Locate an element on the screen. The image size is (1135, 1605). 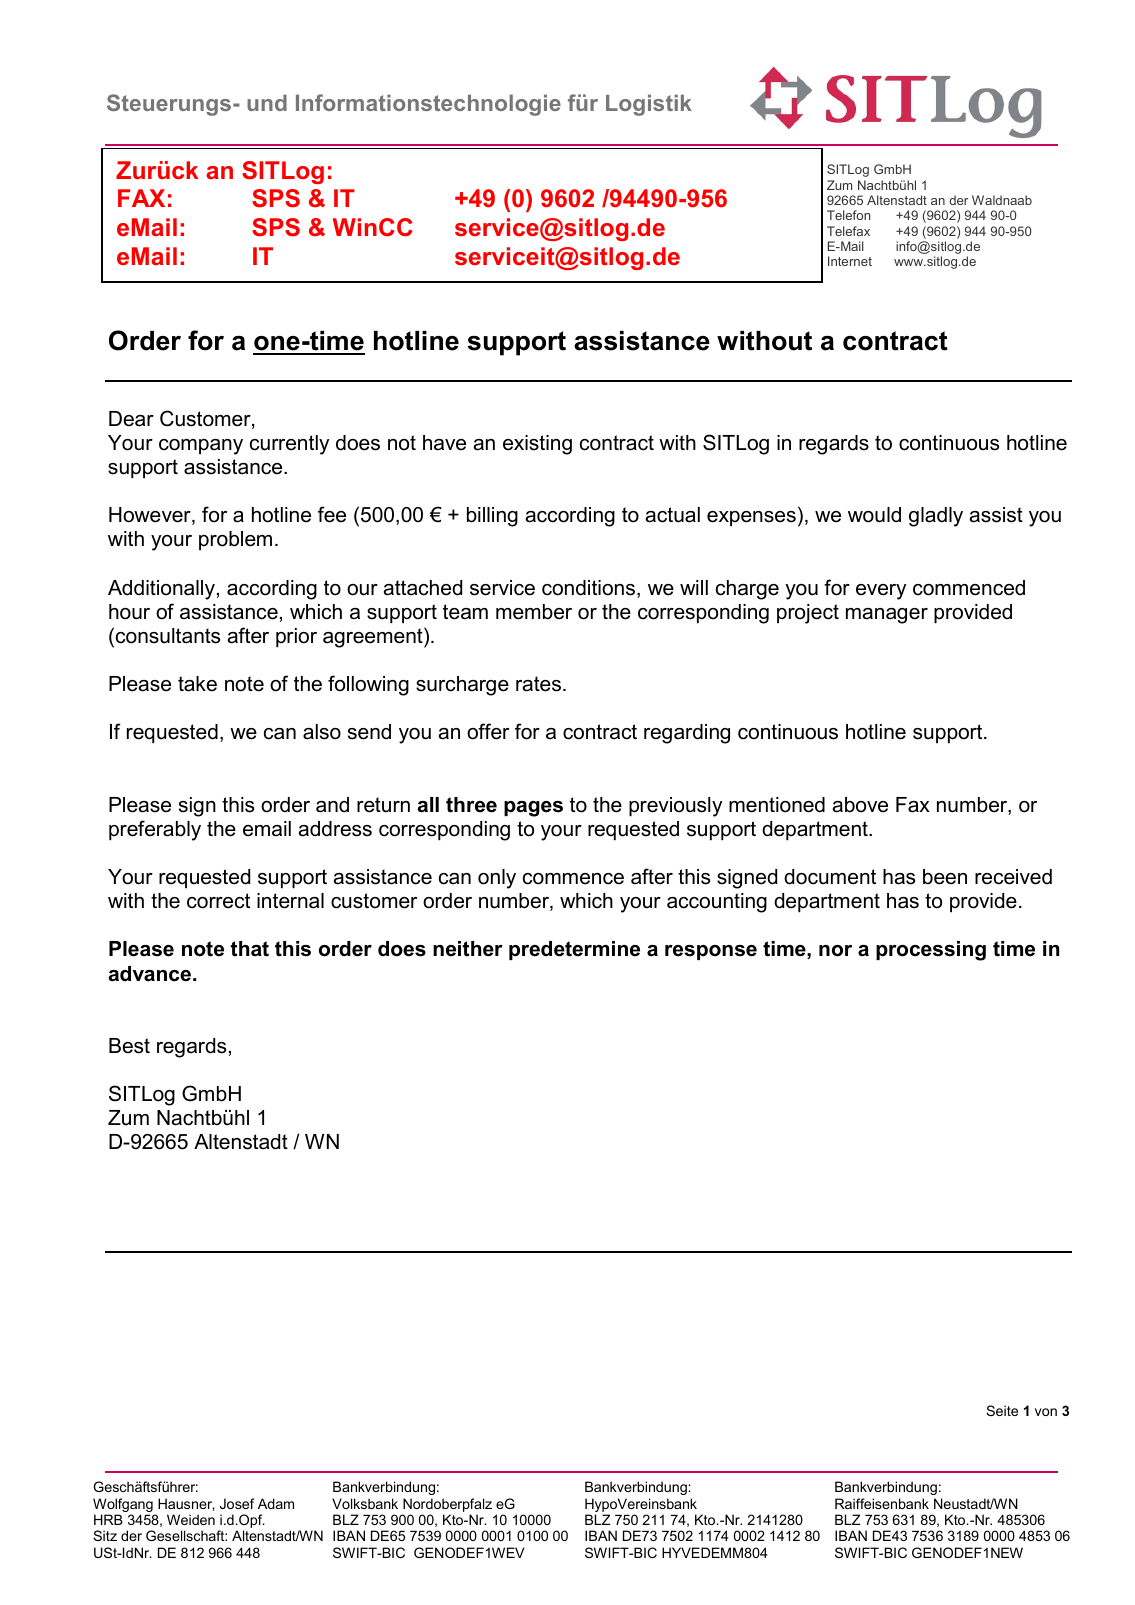
Internet is located at coordinates (850, 261).
